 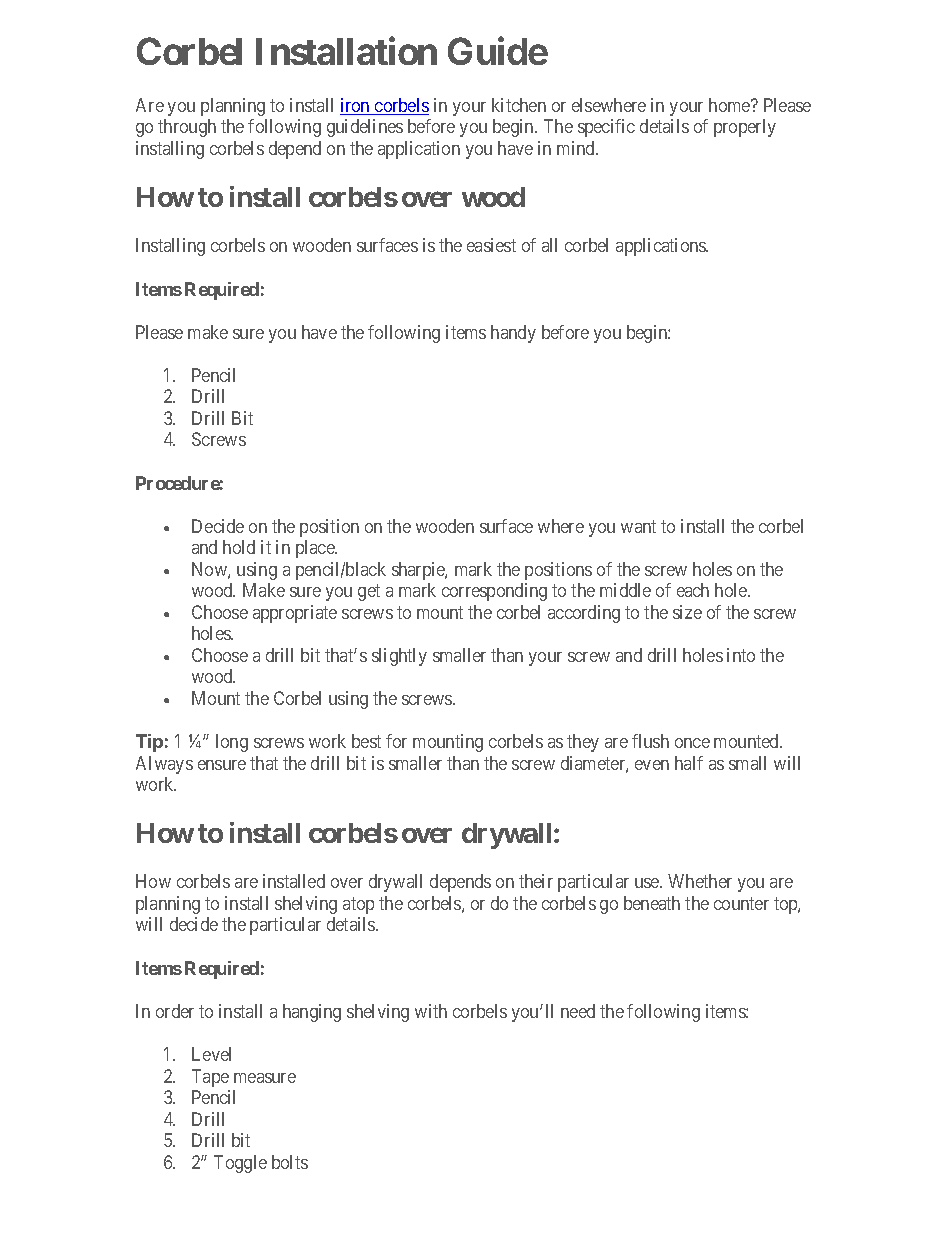 I want to click on atop, so click(x=358, y=905).
